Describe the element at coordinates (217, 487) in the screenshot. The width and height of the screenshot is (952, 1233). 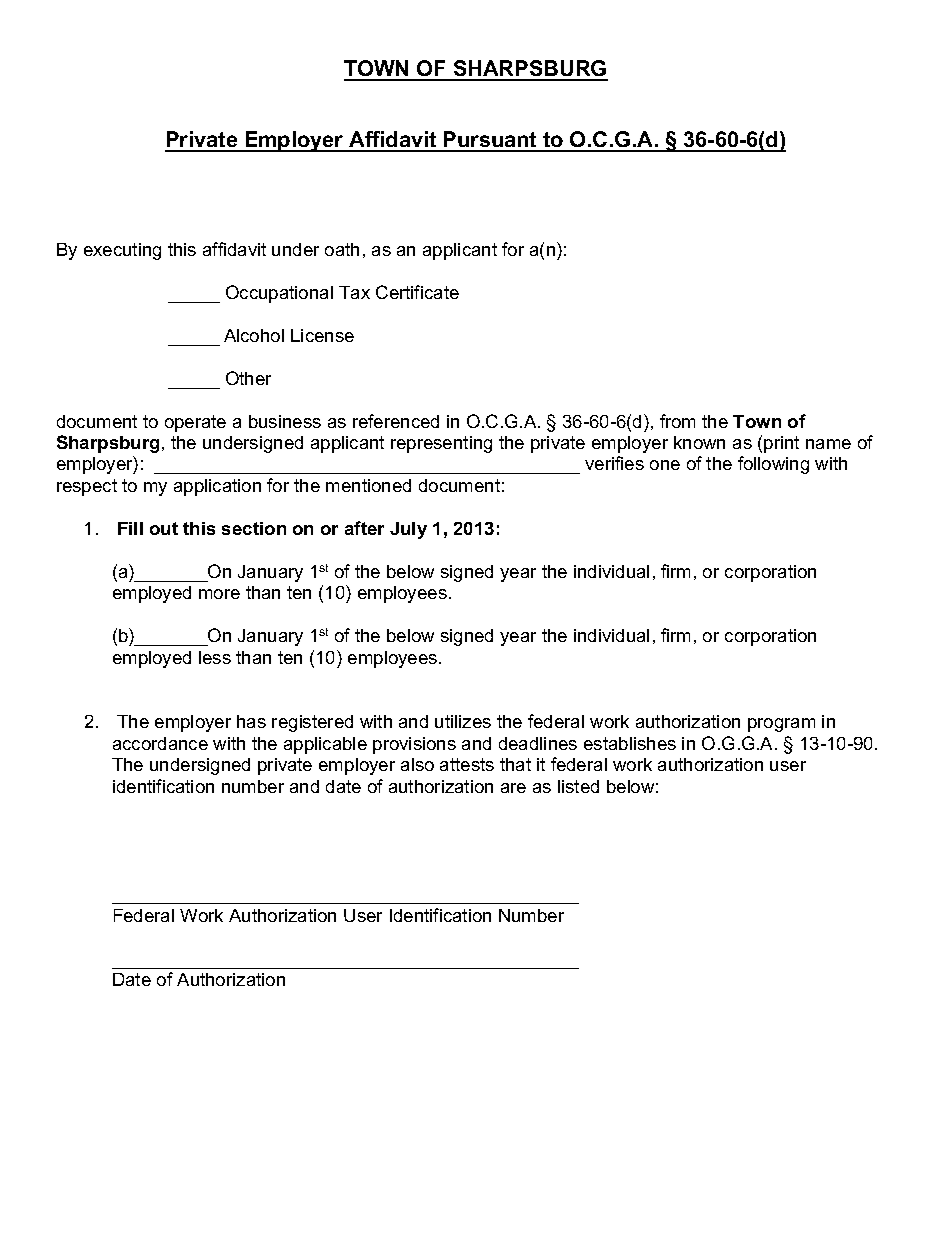
I see `application` at that location.
